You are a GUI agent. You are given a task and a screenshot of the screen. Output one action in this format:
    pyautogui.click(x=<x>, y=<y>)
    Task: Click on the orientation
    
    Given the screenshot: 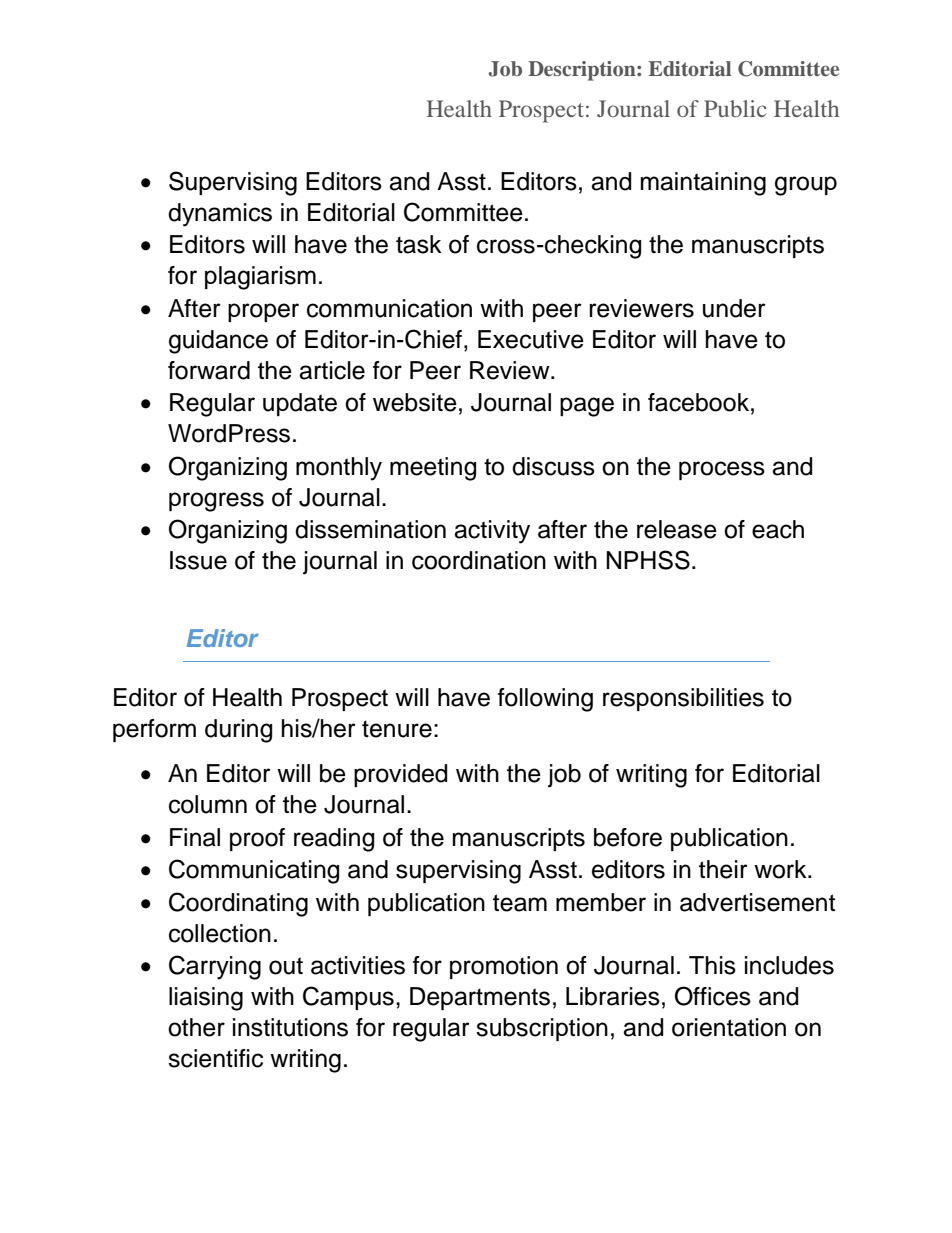 What is the action you would take?
    pyautogui.click(x=729, y=1027)
